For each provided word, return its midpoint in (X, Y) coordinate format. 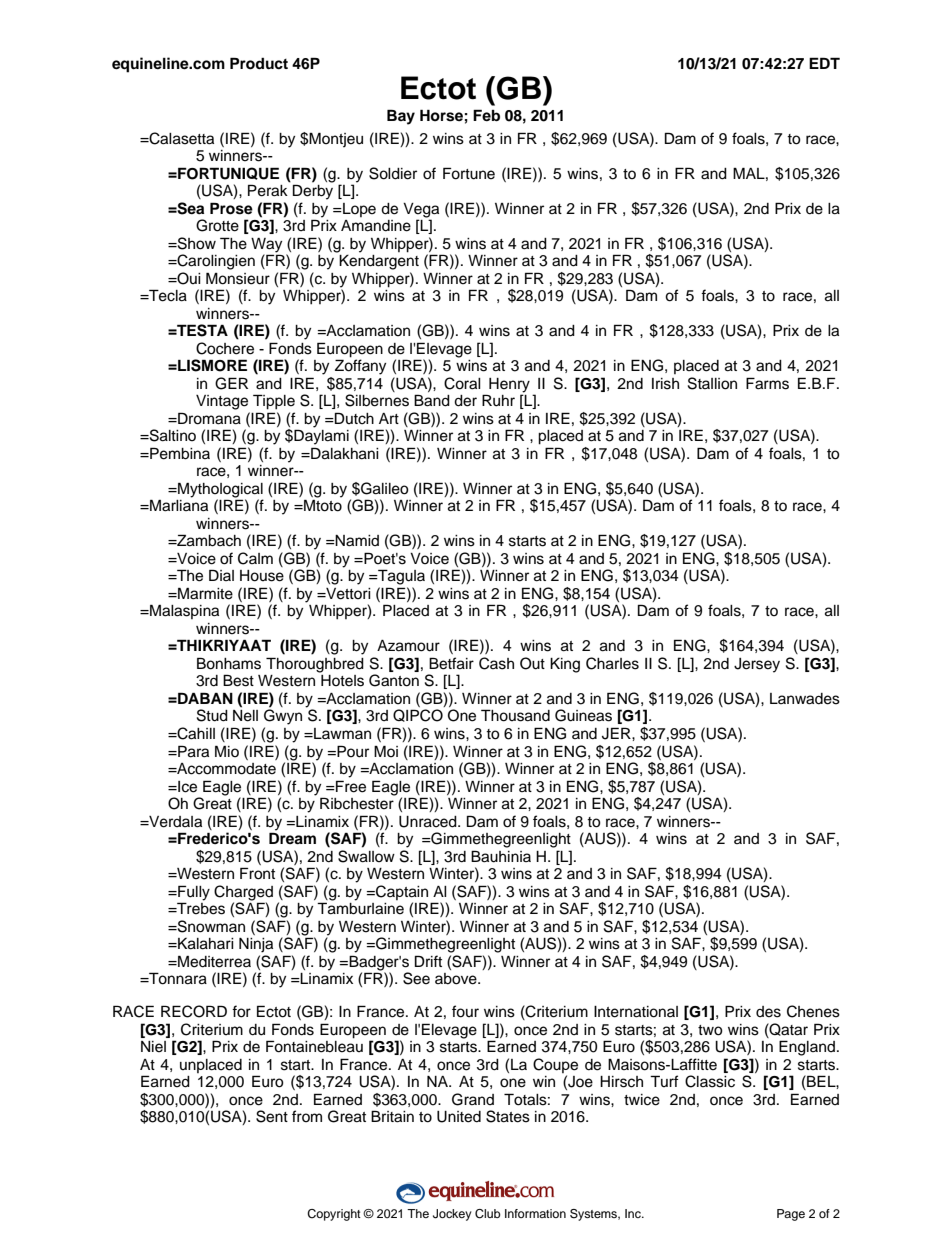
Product (259, 63)
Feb (486, 115)
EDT (824, 63)
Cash (496, 663)
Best (238, 680)
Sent (272, 1116)
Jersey (757, 665)
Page (791, 1215)
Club (488, 1214)
